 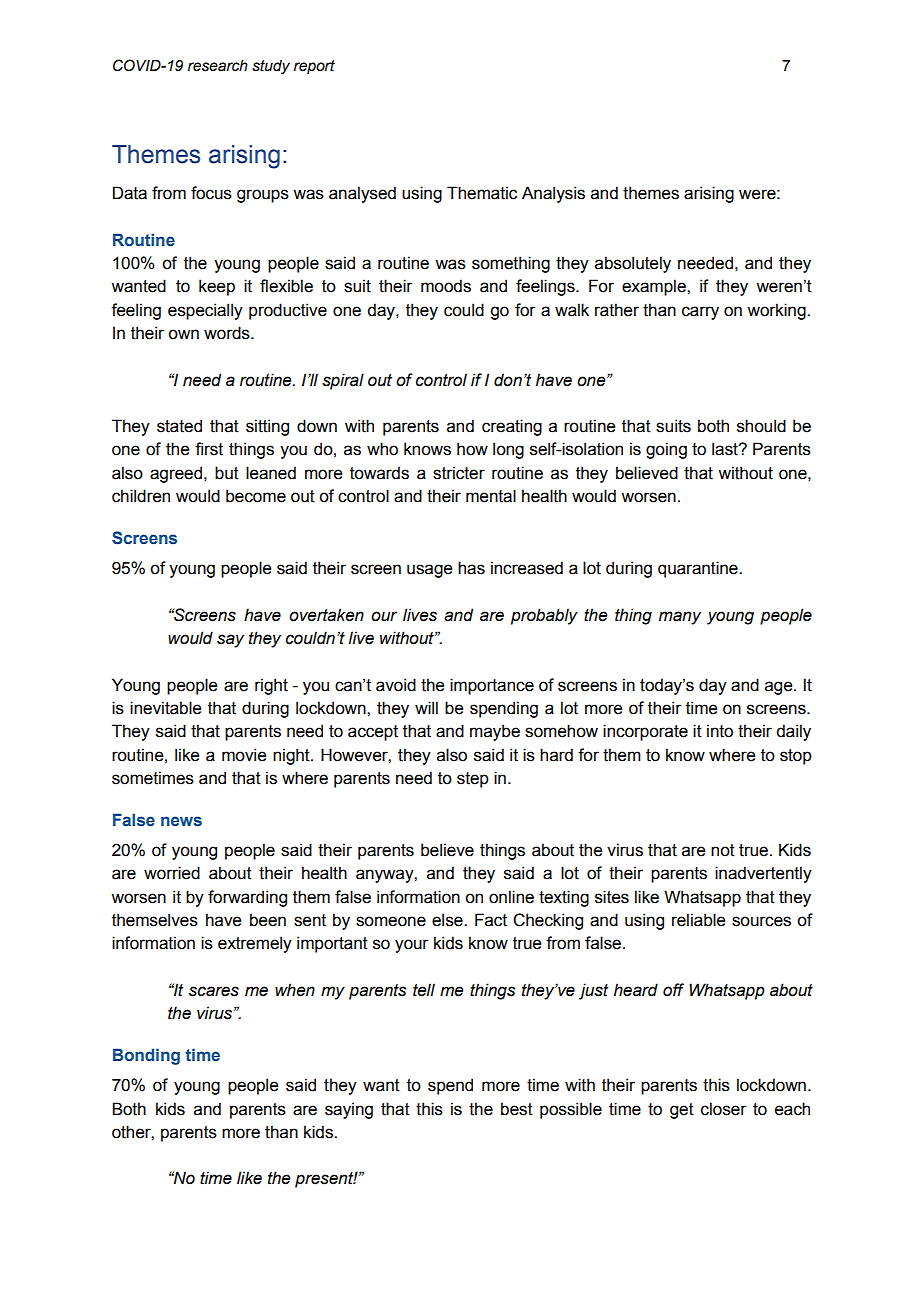 What do you see at coordinates (146, 1056) in the image?
I see `Bonding` at bounding box center [146, 1056].
